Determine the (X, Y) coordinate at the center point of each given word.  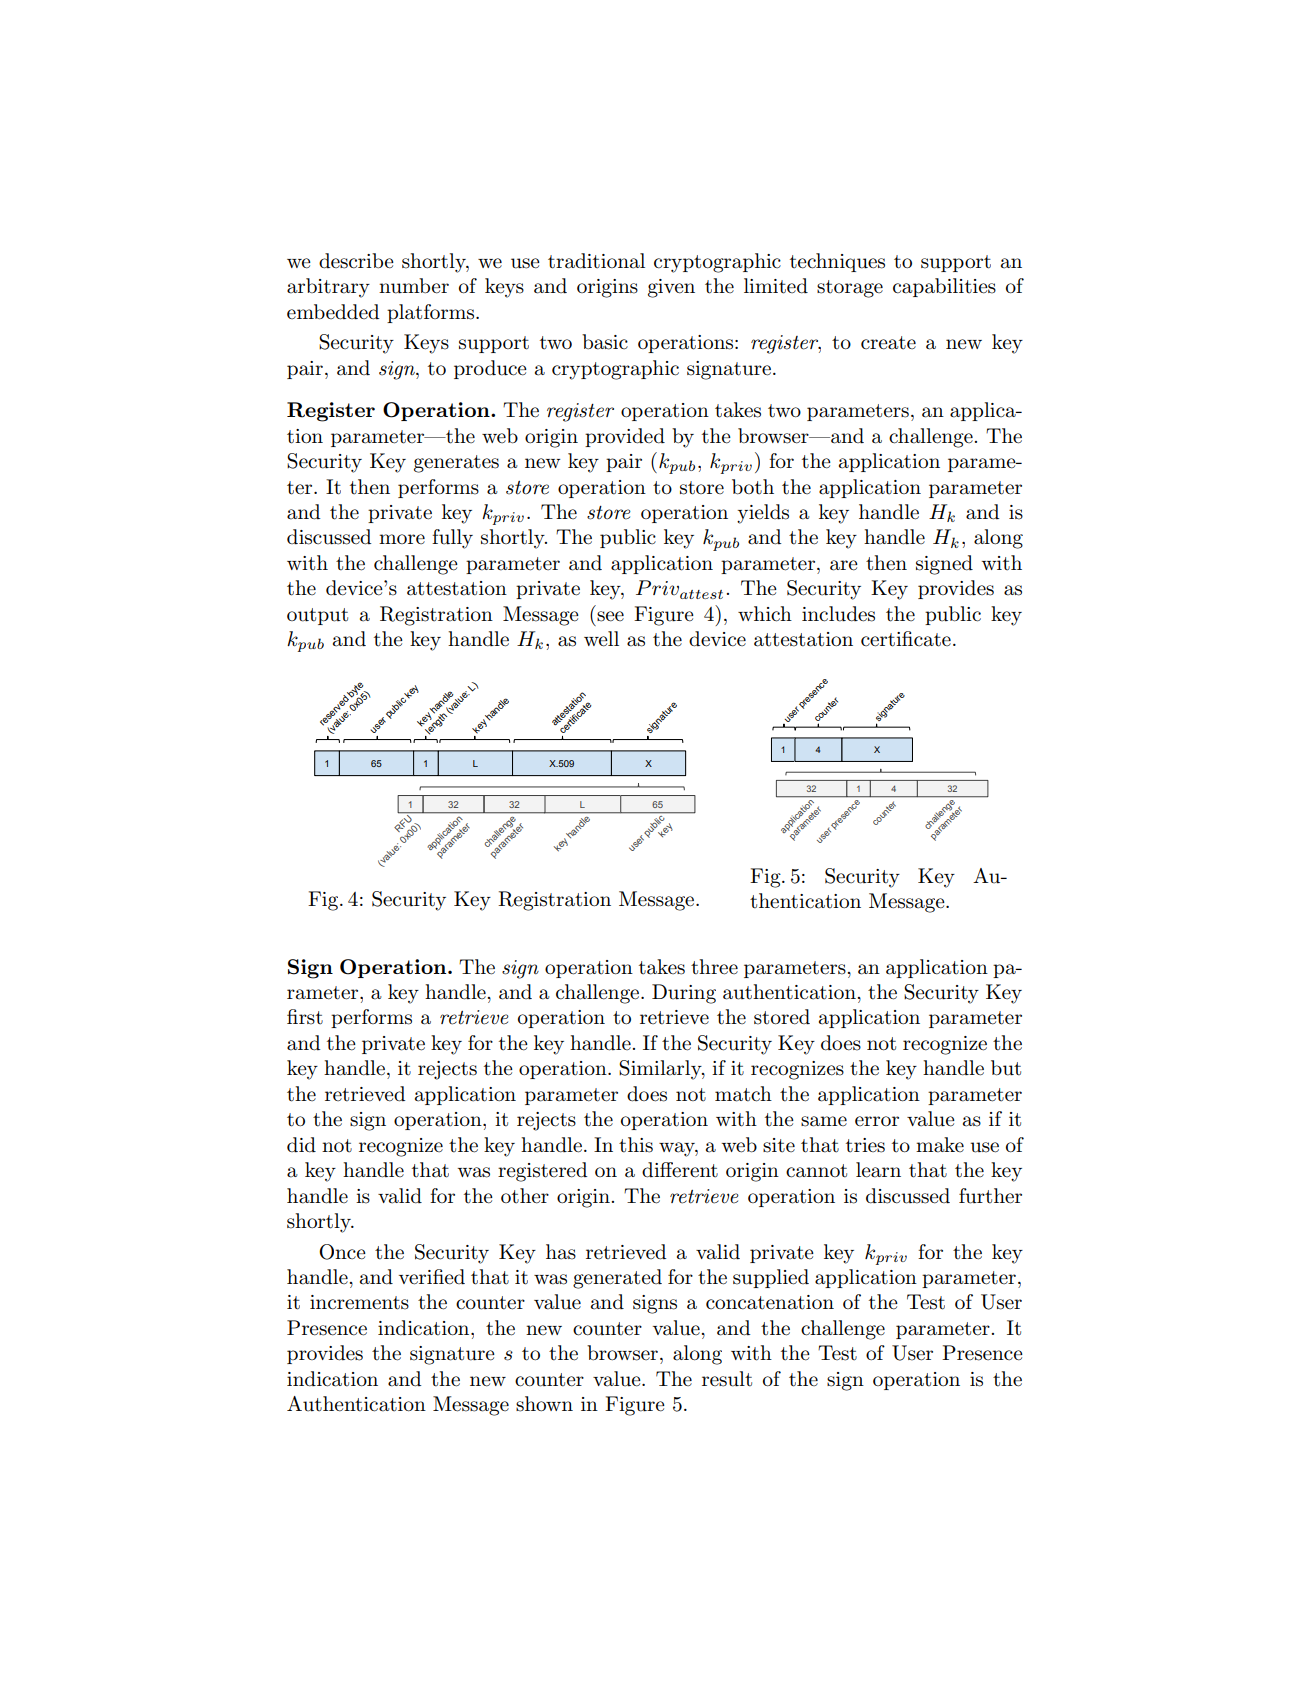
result (727, 1379)
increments (359, 1302)
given (671, 288)
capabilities (944, 287)
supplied (771, 1278)
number (414, 286)
